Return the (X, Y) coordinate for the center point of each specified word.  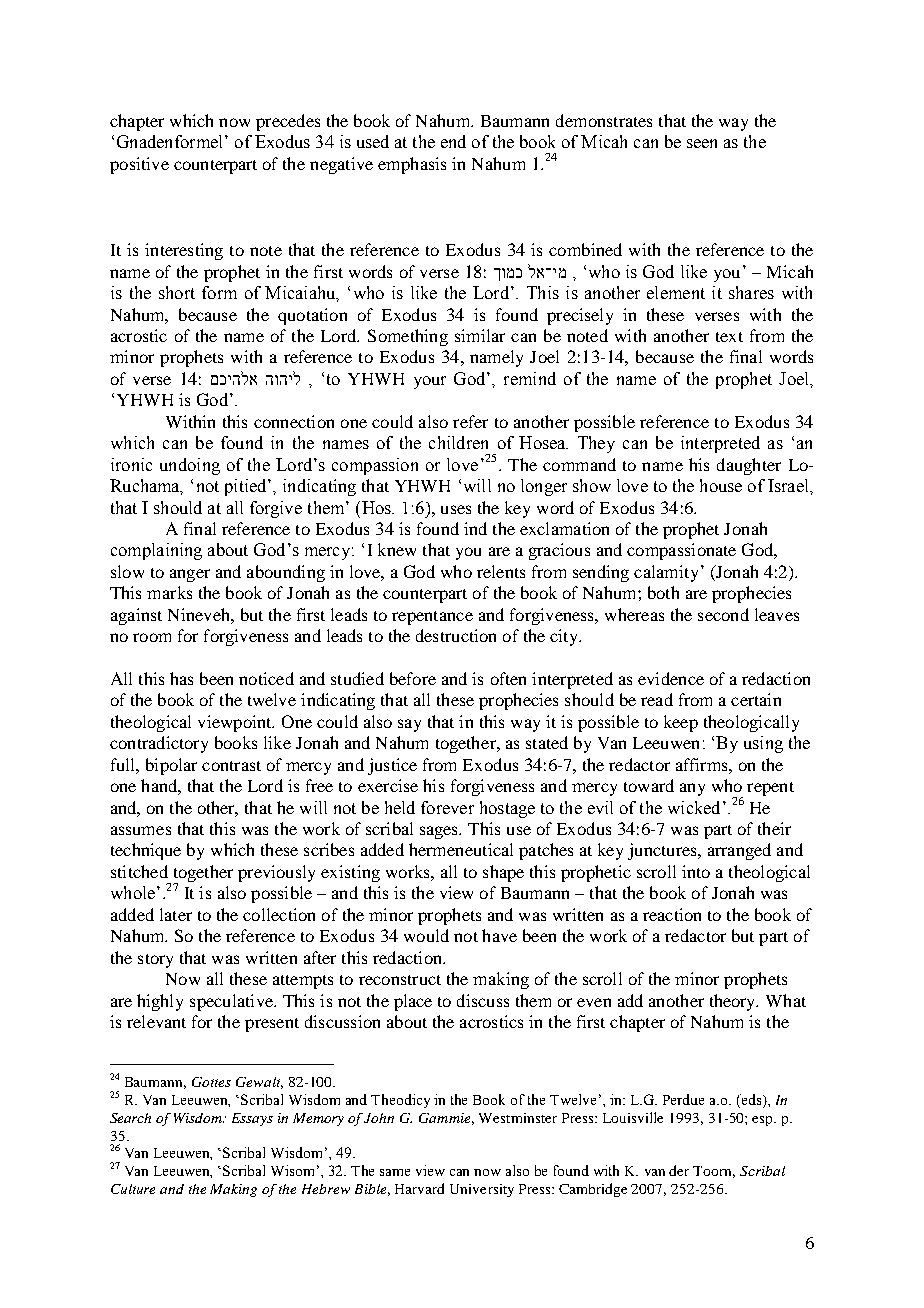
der (679, 1170)
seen (702, 143)
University (482, 1190)
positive (139, 165)
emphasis (412, 165)
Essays (252, 1119)
